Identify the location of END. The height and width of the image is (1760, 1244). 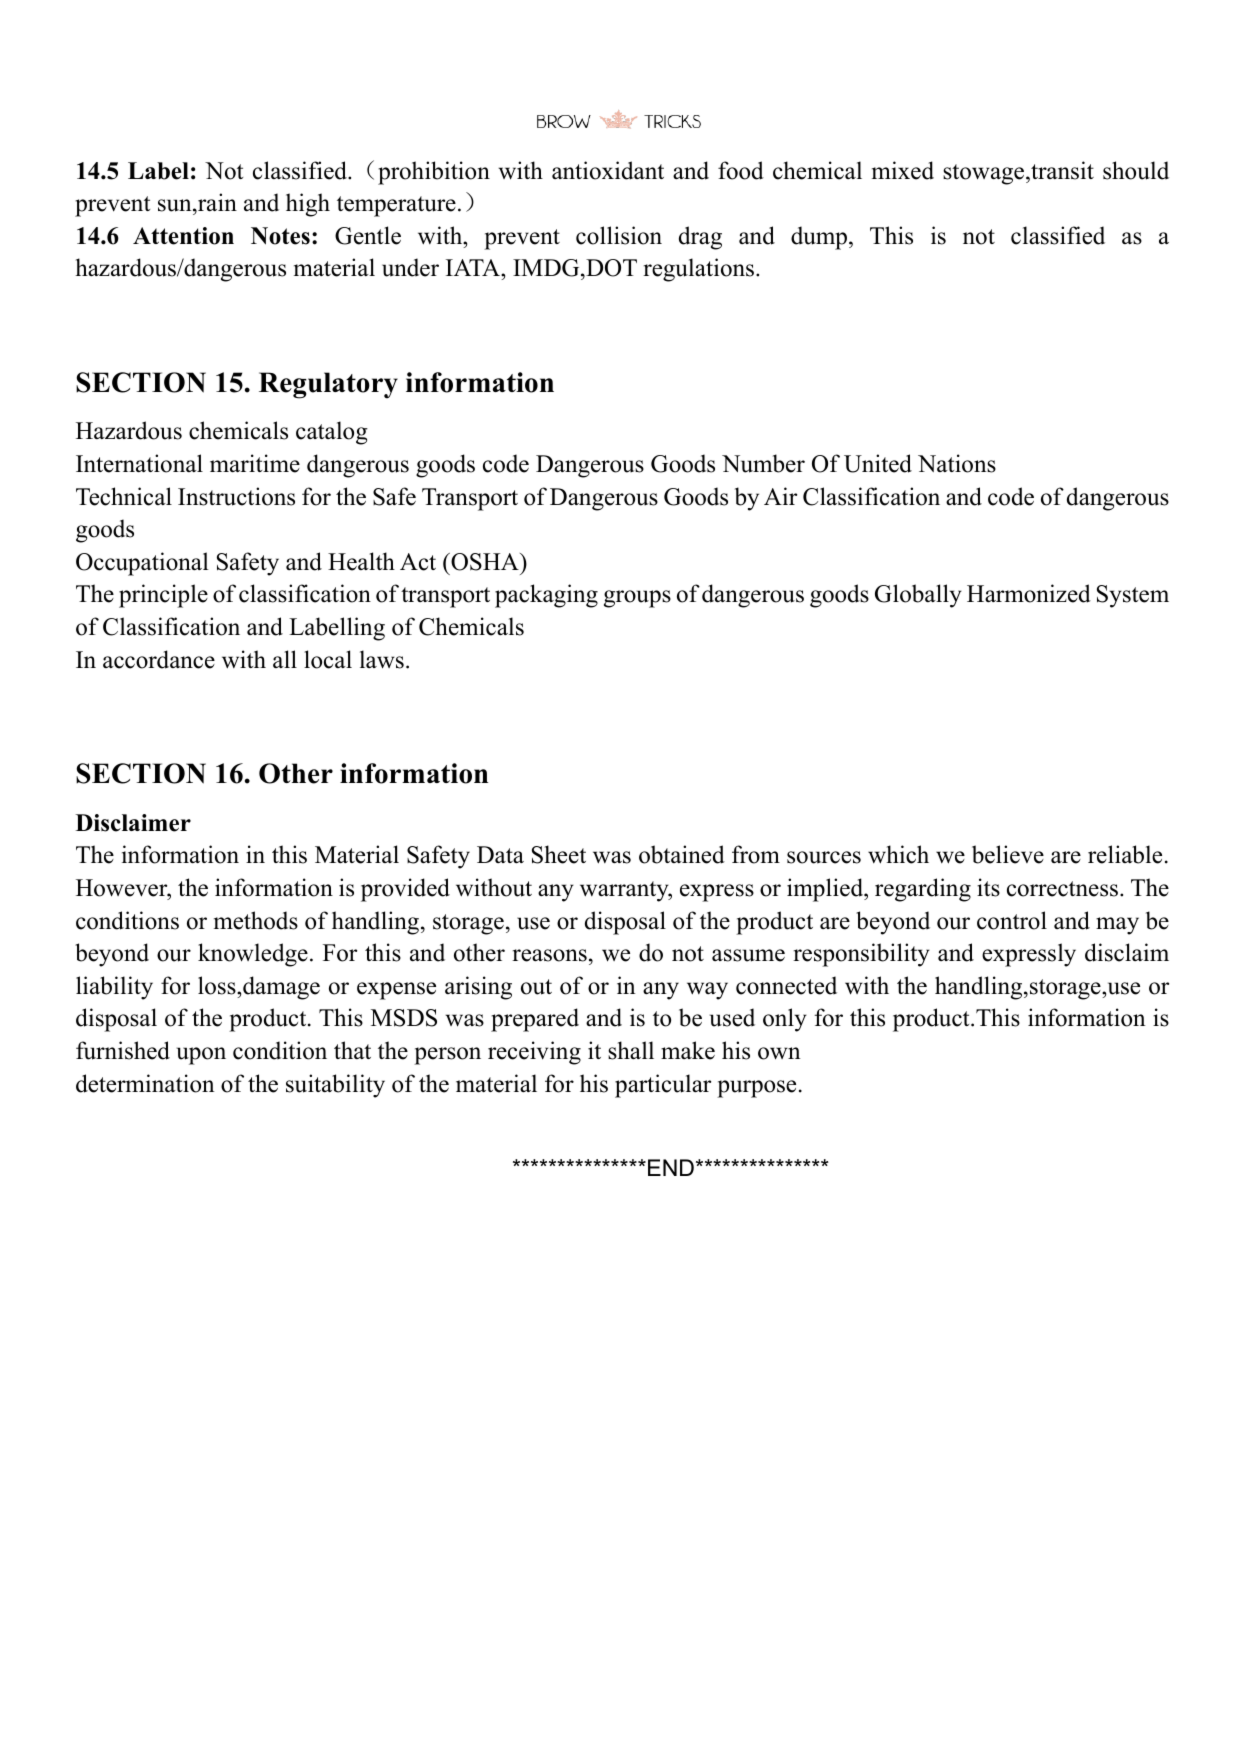
(671, 1167).
